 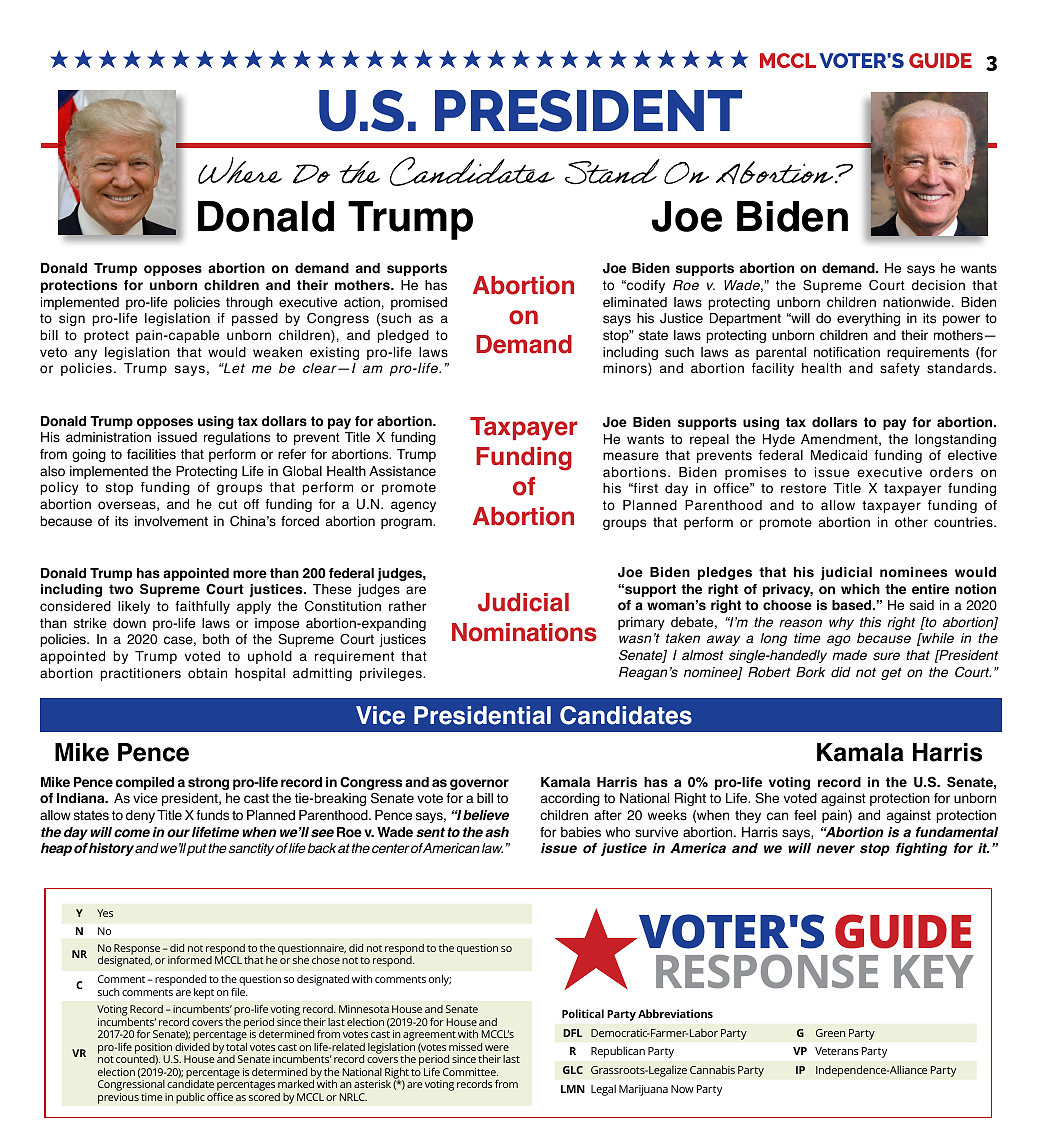 I want to click on Nominations, so click(x=524, y=632).
